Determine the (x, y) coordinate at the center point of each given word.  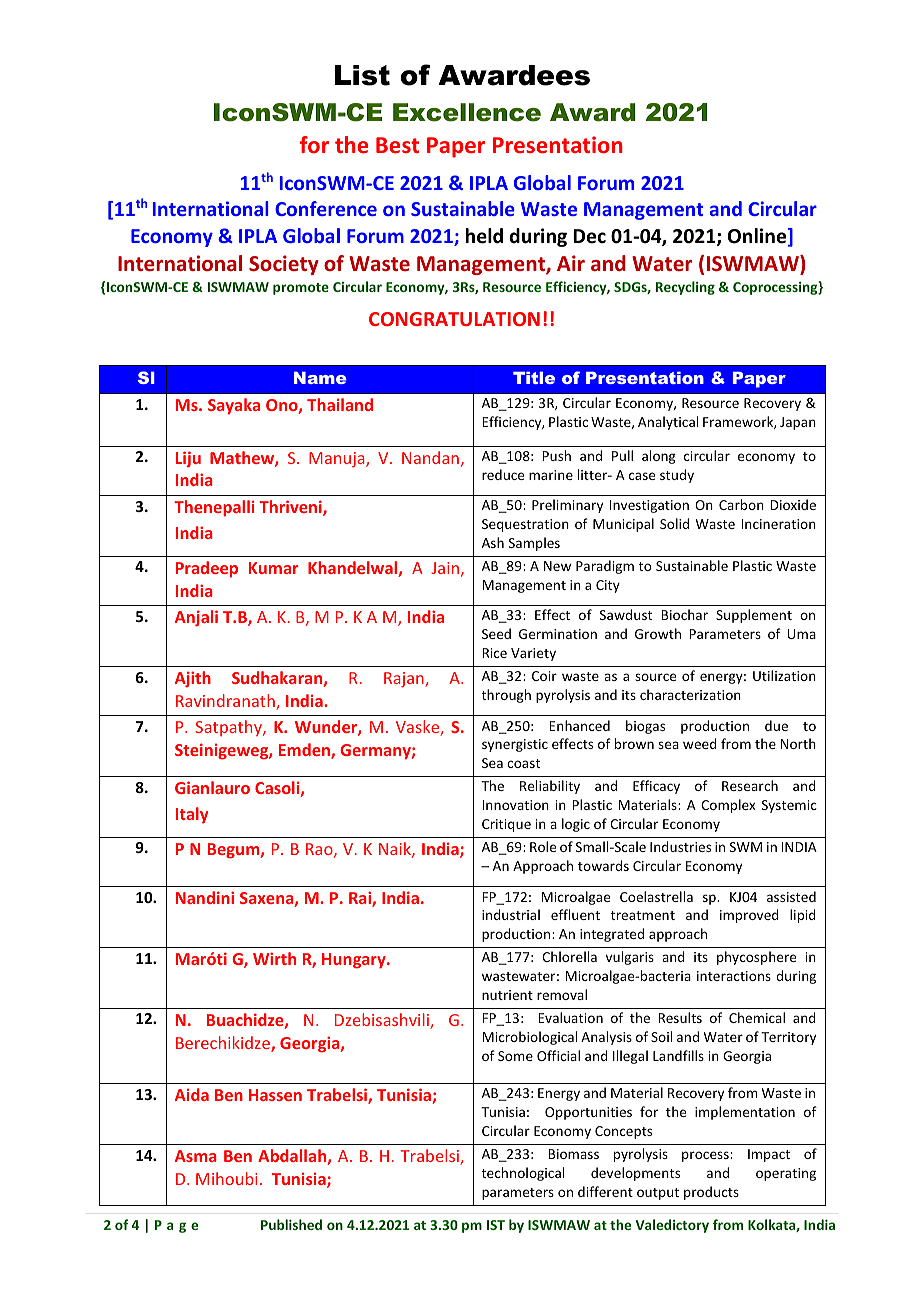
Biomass (573, 1154)
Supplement (754, 616)
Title (534, 378)
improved (749, 916)
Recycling (685, 288)
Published (291, 1224)
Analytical (668, 423)
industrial (511, 914)
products (711, 1193)
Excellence (467, 112)
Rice (494, 653)
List (362, 75)
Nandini (205, 897)
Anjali (196, 618)
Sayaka (234, 406)
